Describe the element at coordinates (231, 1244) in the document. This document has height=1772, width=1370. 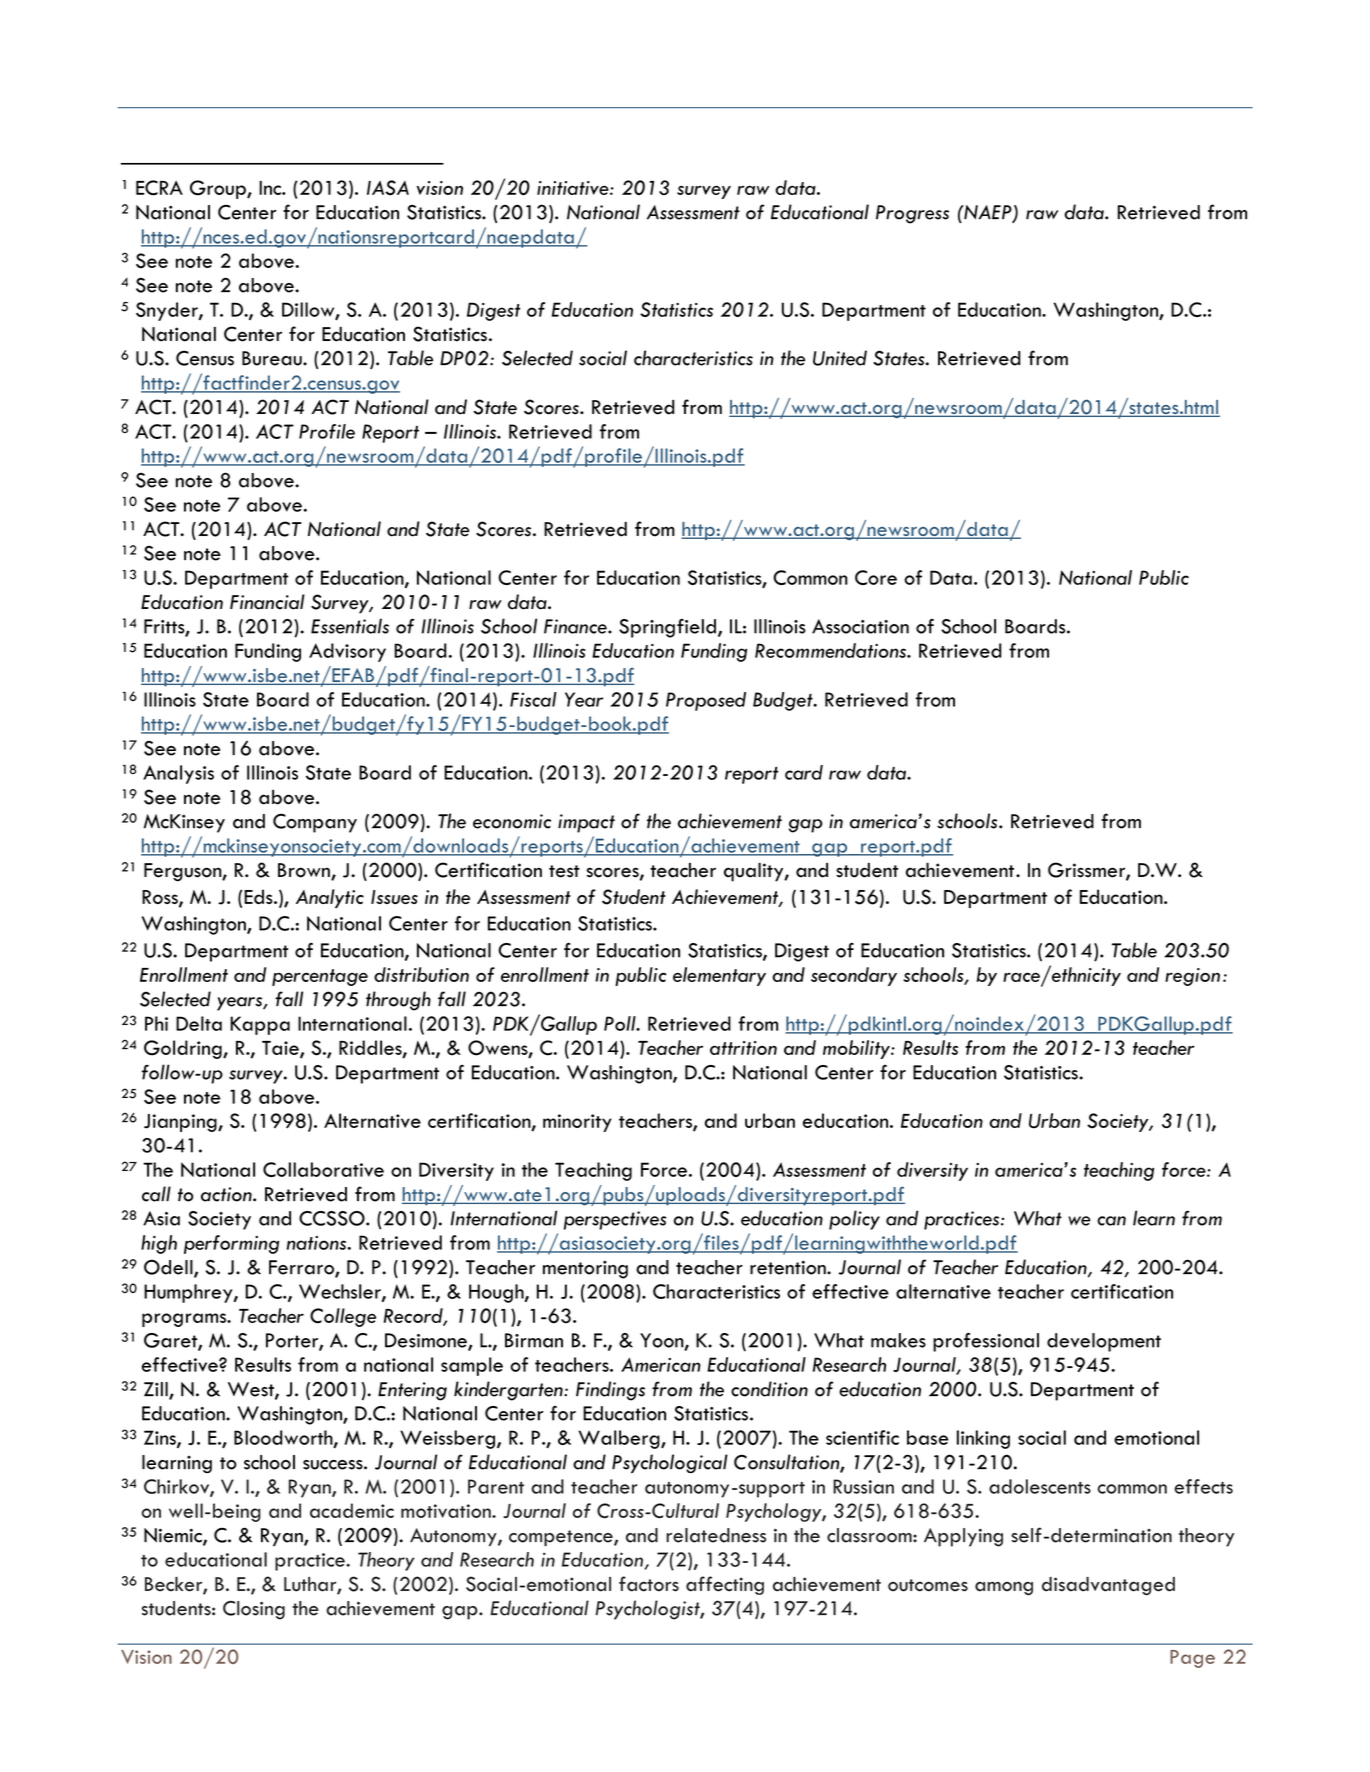
I see `performing` at that location.
